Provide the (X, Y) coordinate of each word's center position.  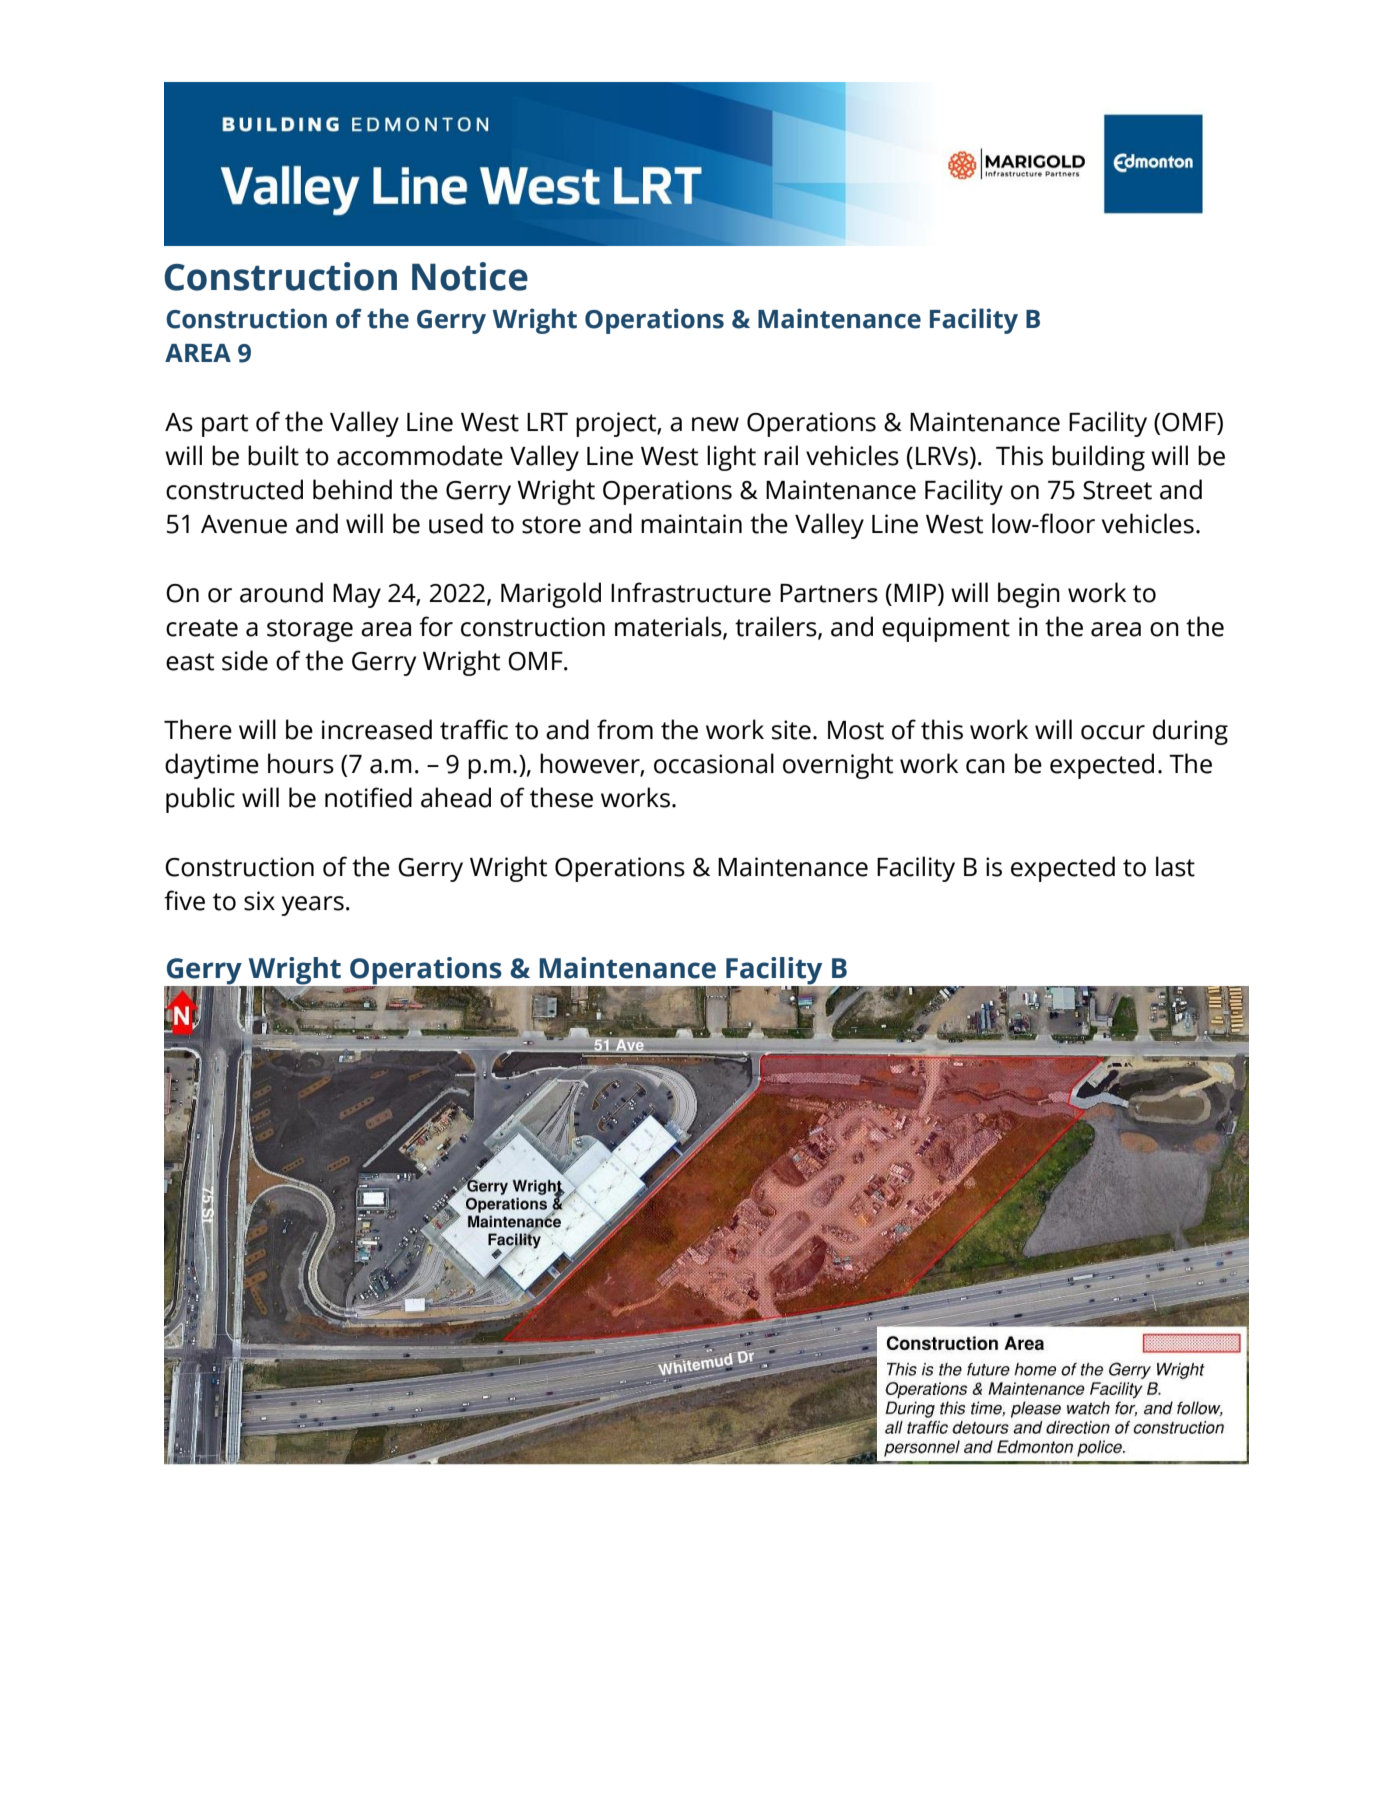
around (281, 592)
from (625, 729)
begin (1029, 595)
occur (1113, 732)
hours (301, 763)
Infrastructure (691, 592)
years (312, 906)
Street (1117, 490)
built (273, 455)
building (1098, 458)
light (731, 458)
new (715, 424)
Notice (470, 276)
